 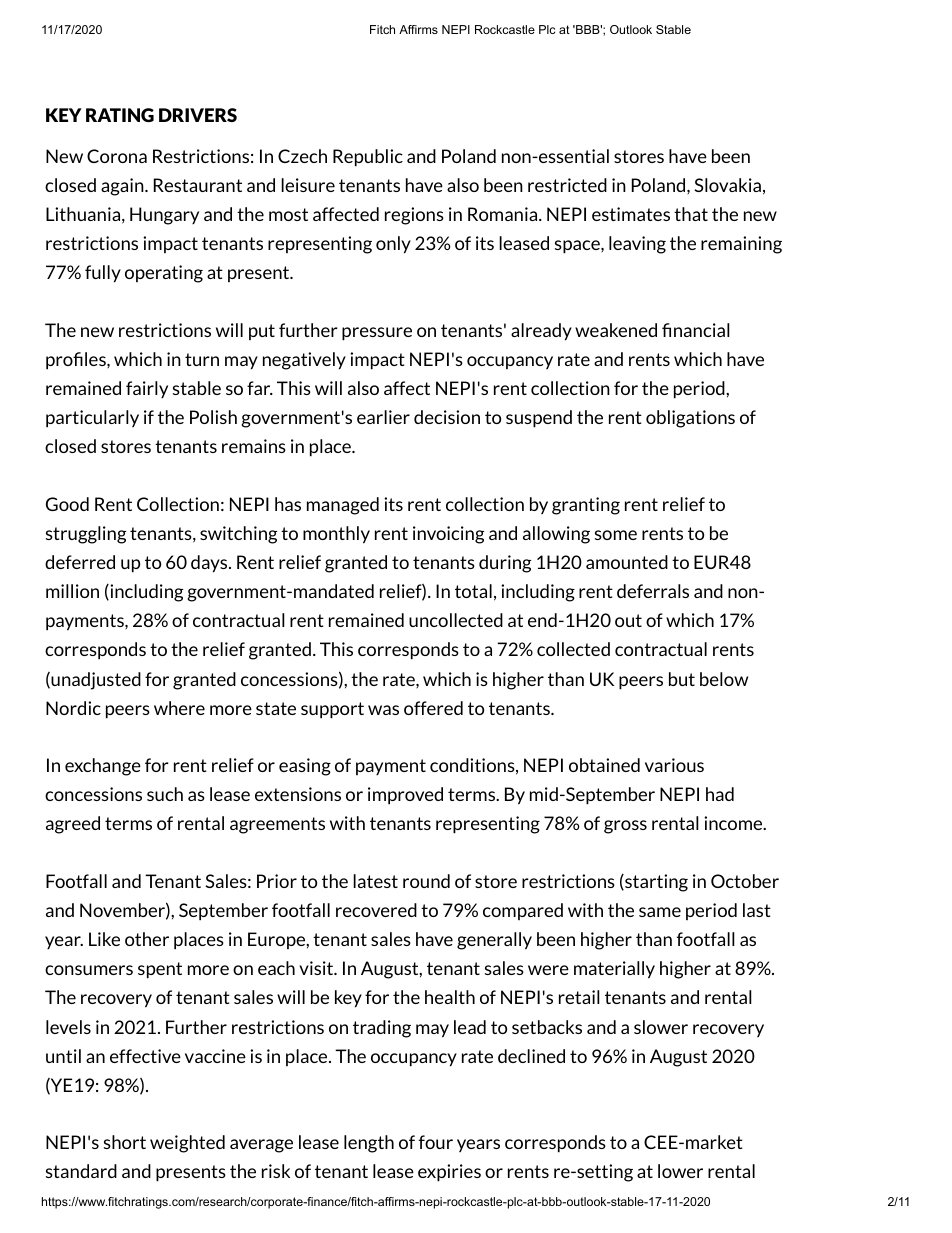 What do you see at coordinates (727, 185) in the screenshot?
I see `Slovakia` at bounding box center [727, 185].
